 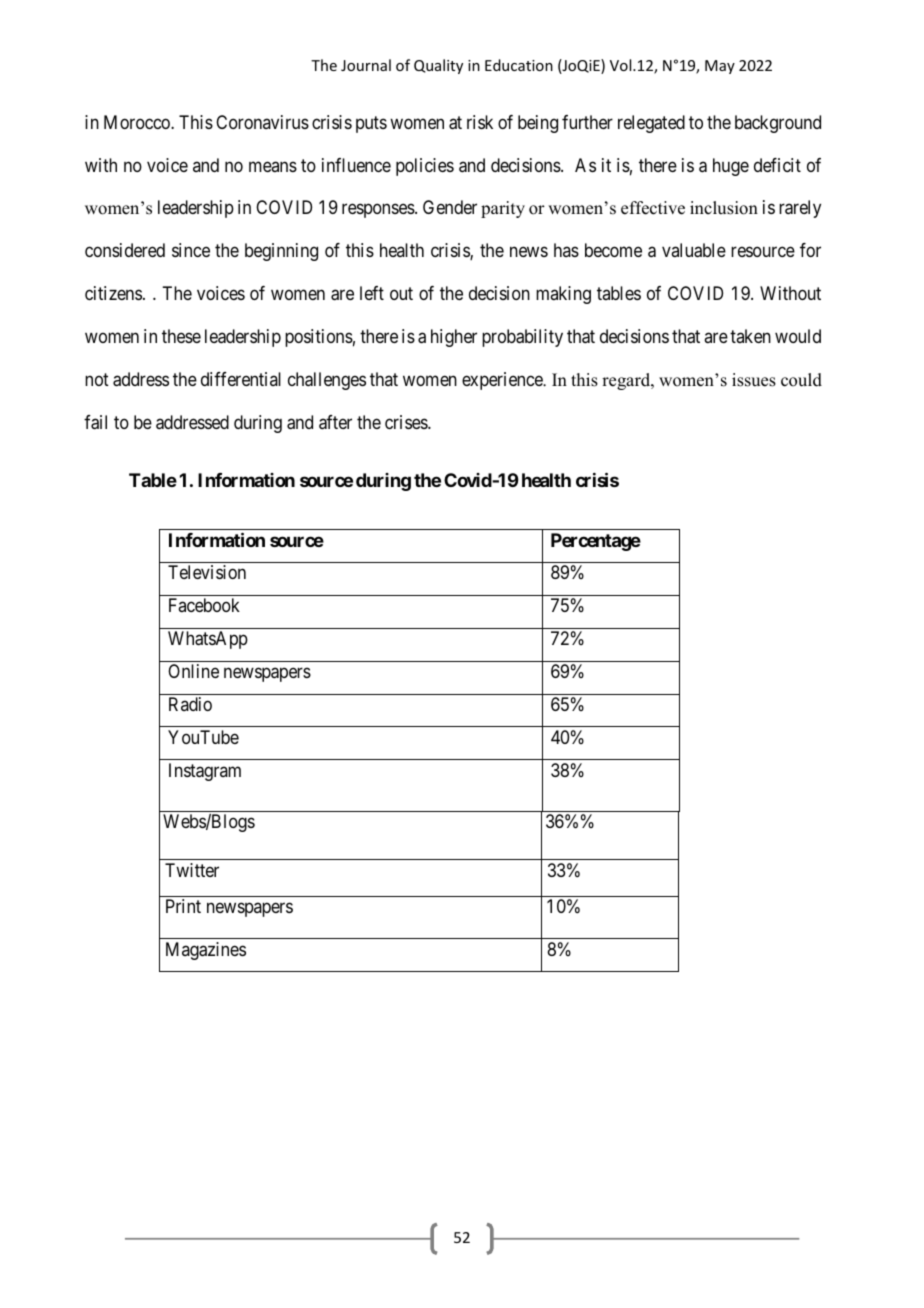 What do you see at coordinates (438, 66) in the screenshot?
I see `Quality` at bounding box center [438, 66].
